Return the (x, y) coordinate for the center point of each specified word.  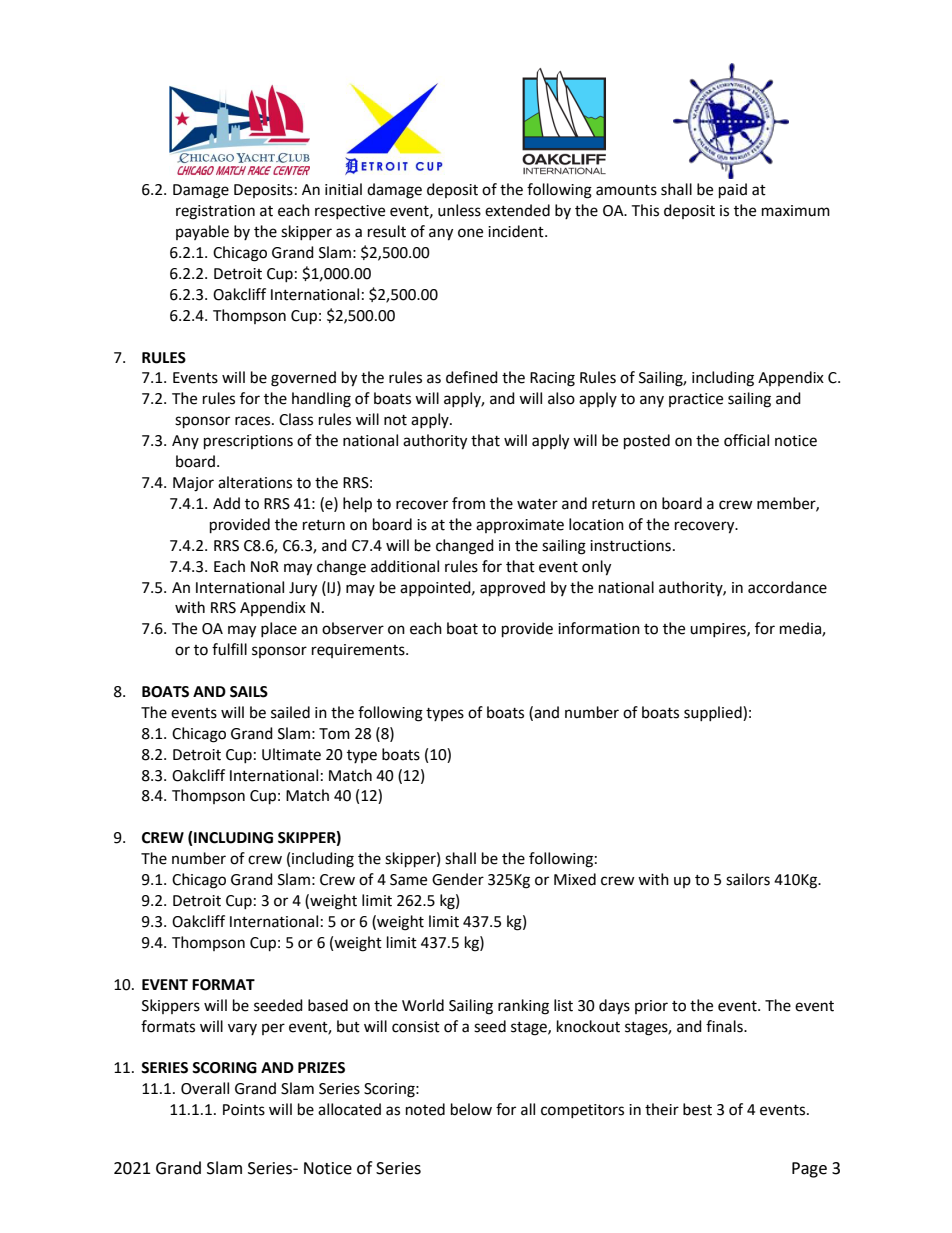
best (697, 1109)
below (471, 1109)
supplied (714, 713)
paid (733, 191)
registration (215, 212)
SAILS (249, 692)
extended (517, 210)
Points (244, 1110)
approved (512, 589)
